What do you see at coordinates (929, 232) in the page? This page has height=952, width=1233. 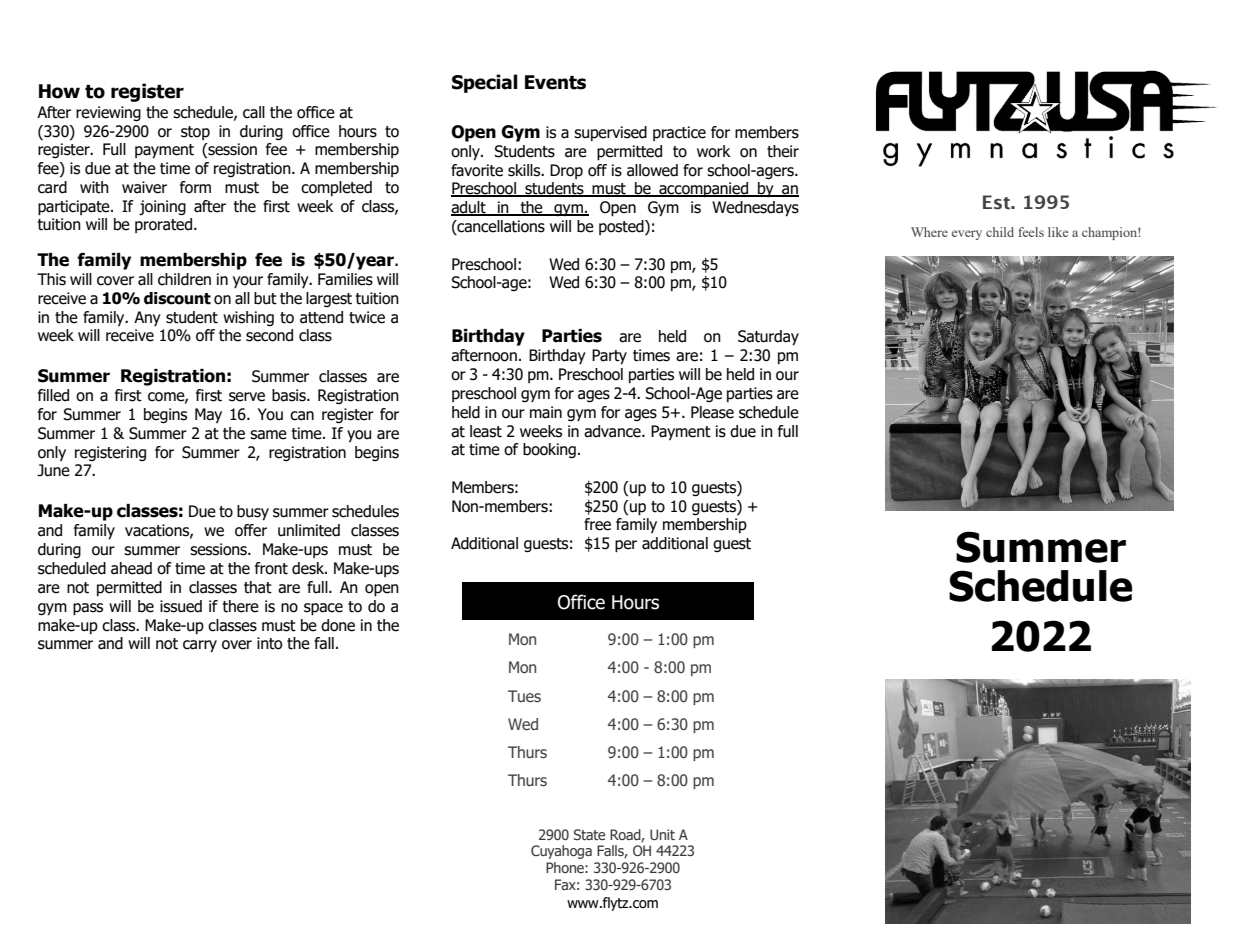 I see `Where` at bounding box center [929, 232].
